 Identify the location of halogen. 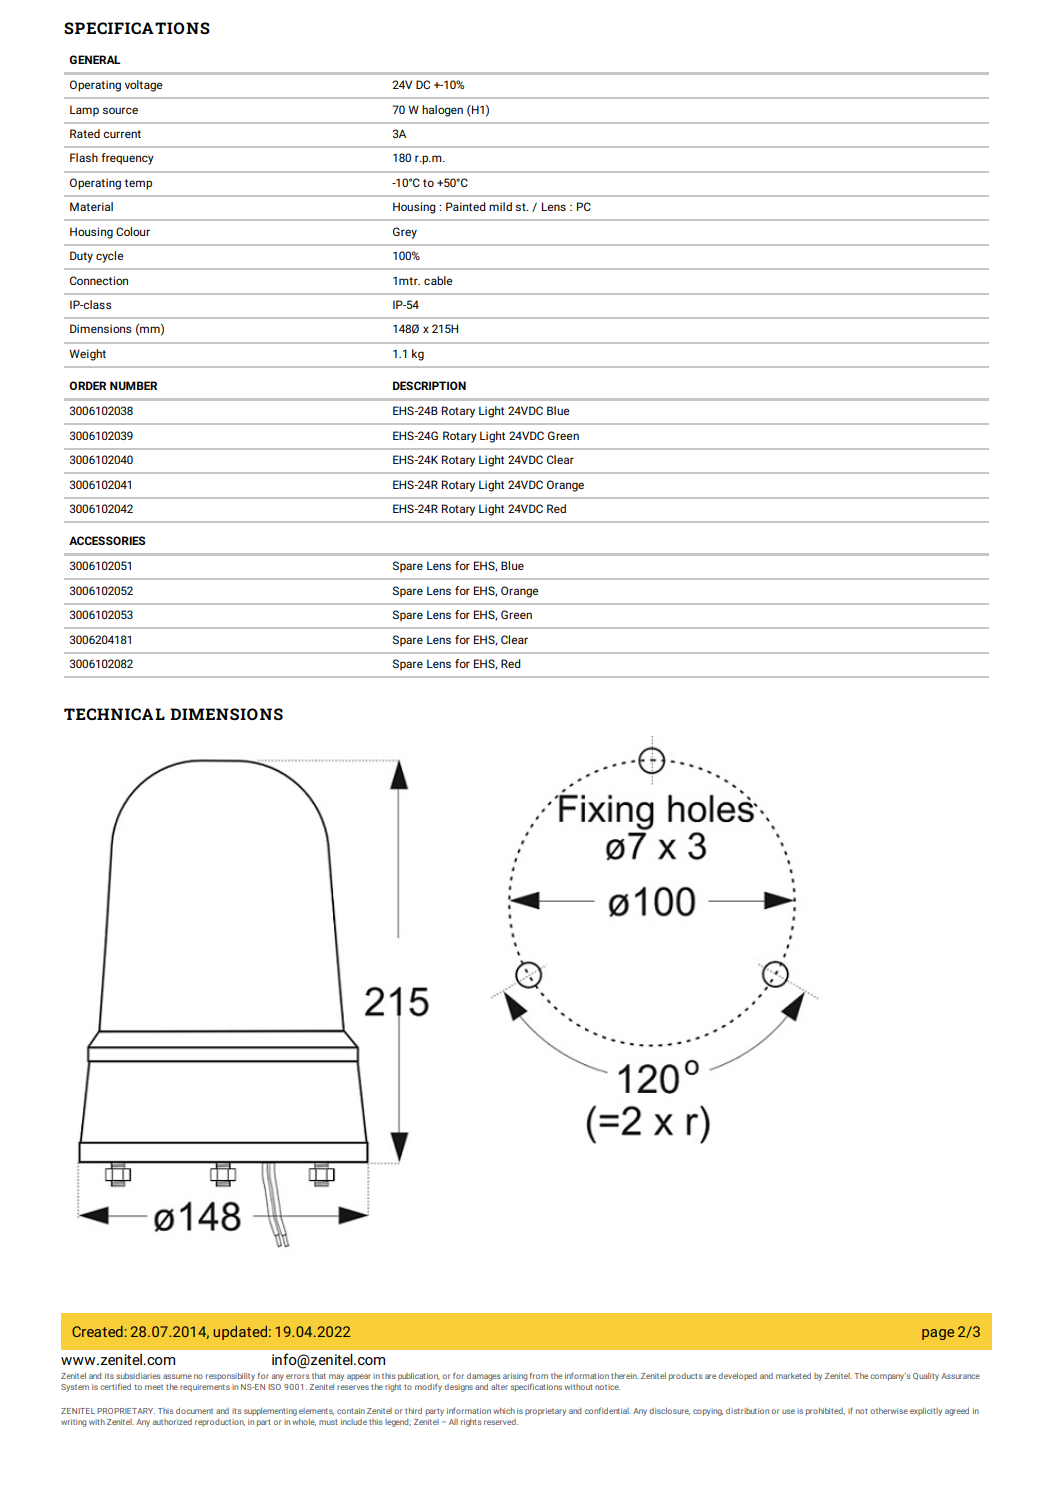
(442, 111).
